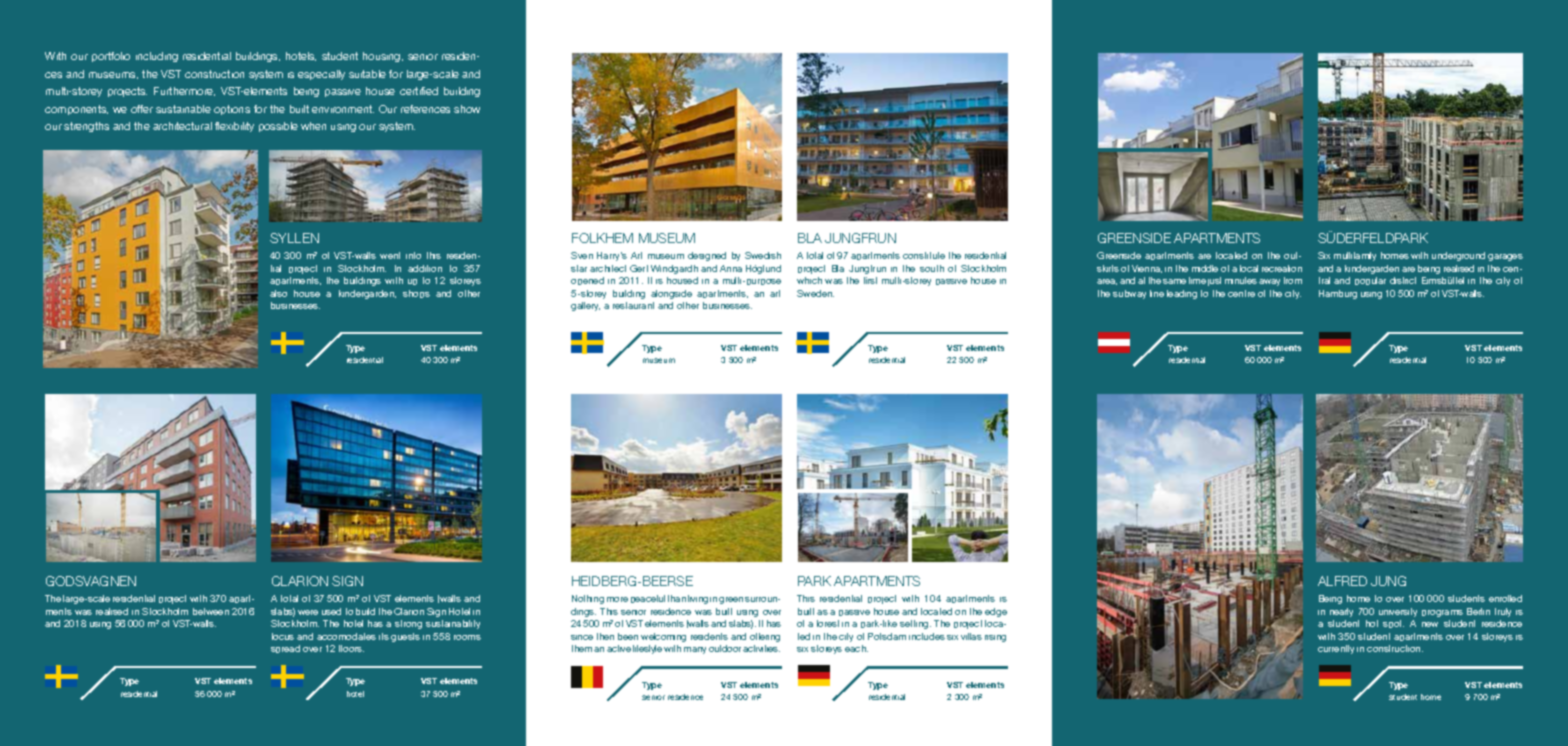 Image resolution: width=1568 pixels, height=746 pixels. I want to click on also, so click(278, 293).
